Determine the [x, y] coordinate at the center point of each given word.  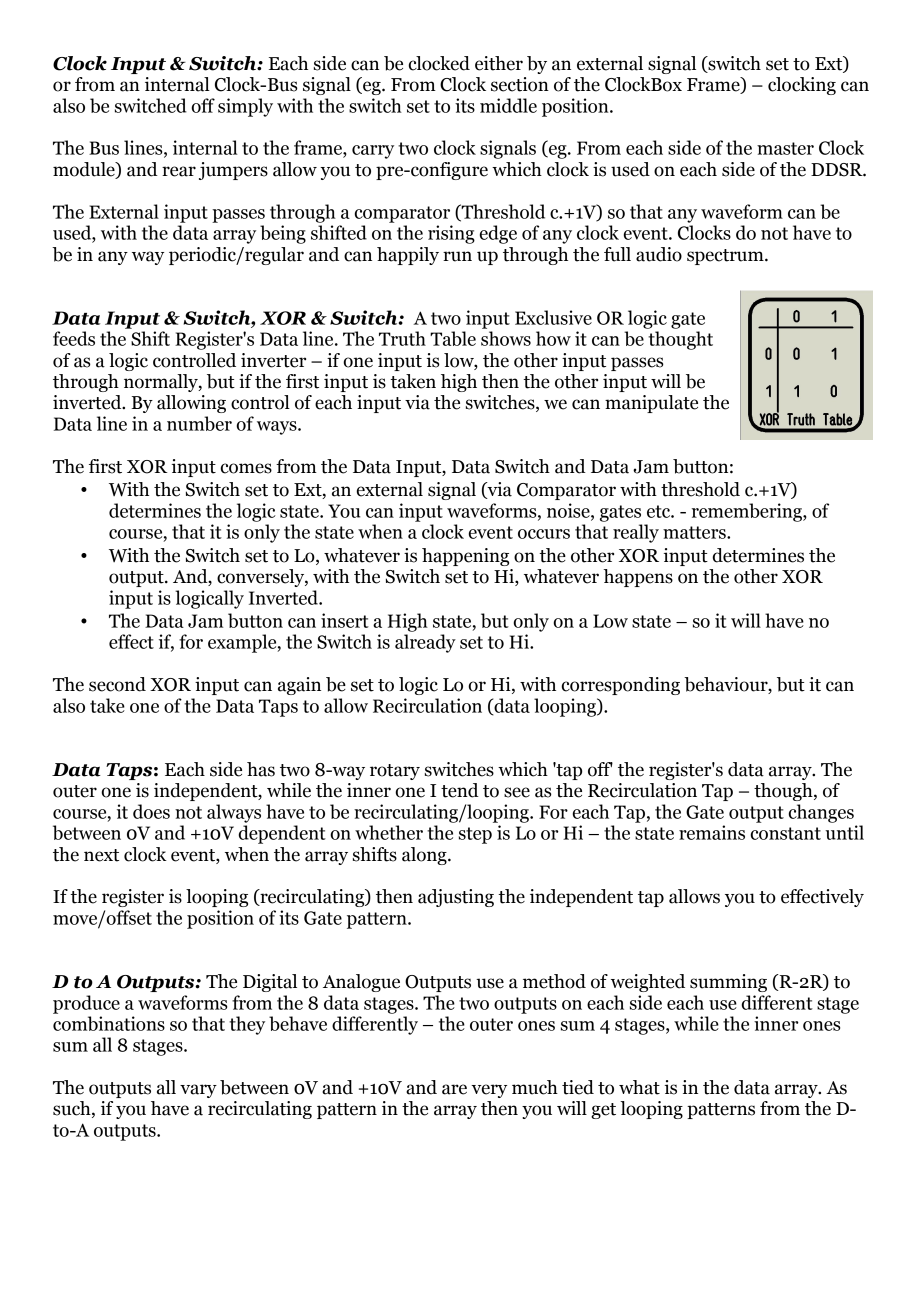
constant [786, 833]
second [117, 684]
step [475, 835]
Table [453, 338]
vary [198, 1091]
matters [695, 532]
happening [465, 557]
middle [508, 105]
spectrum [726, 257]
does [151, 811]
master [785, 148]
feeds [74, 338]
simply [245, 107]
